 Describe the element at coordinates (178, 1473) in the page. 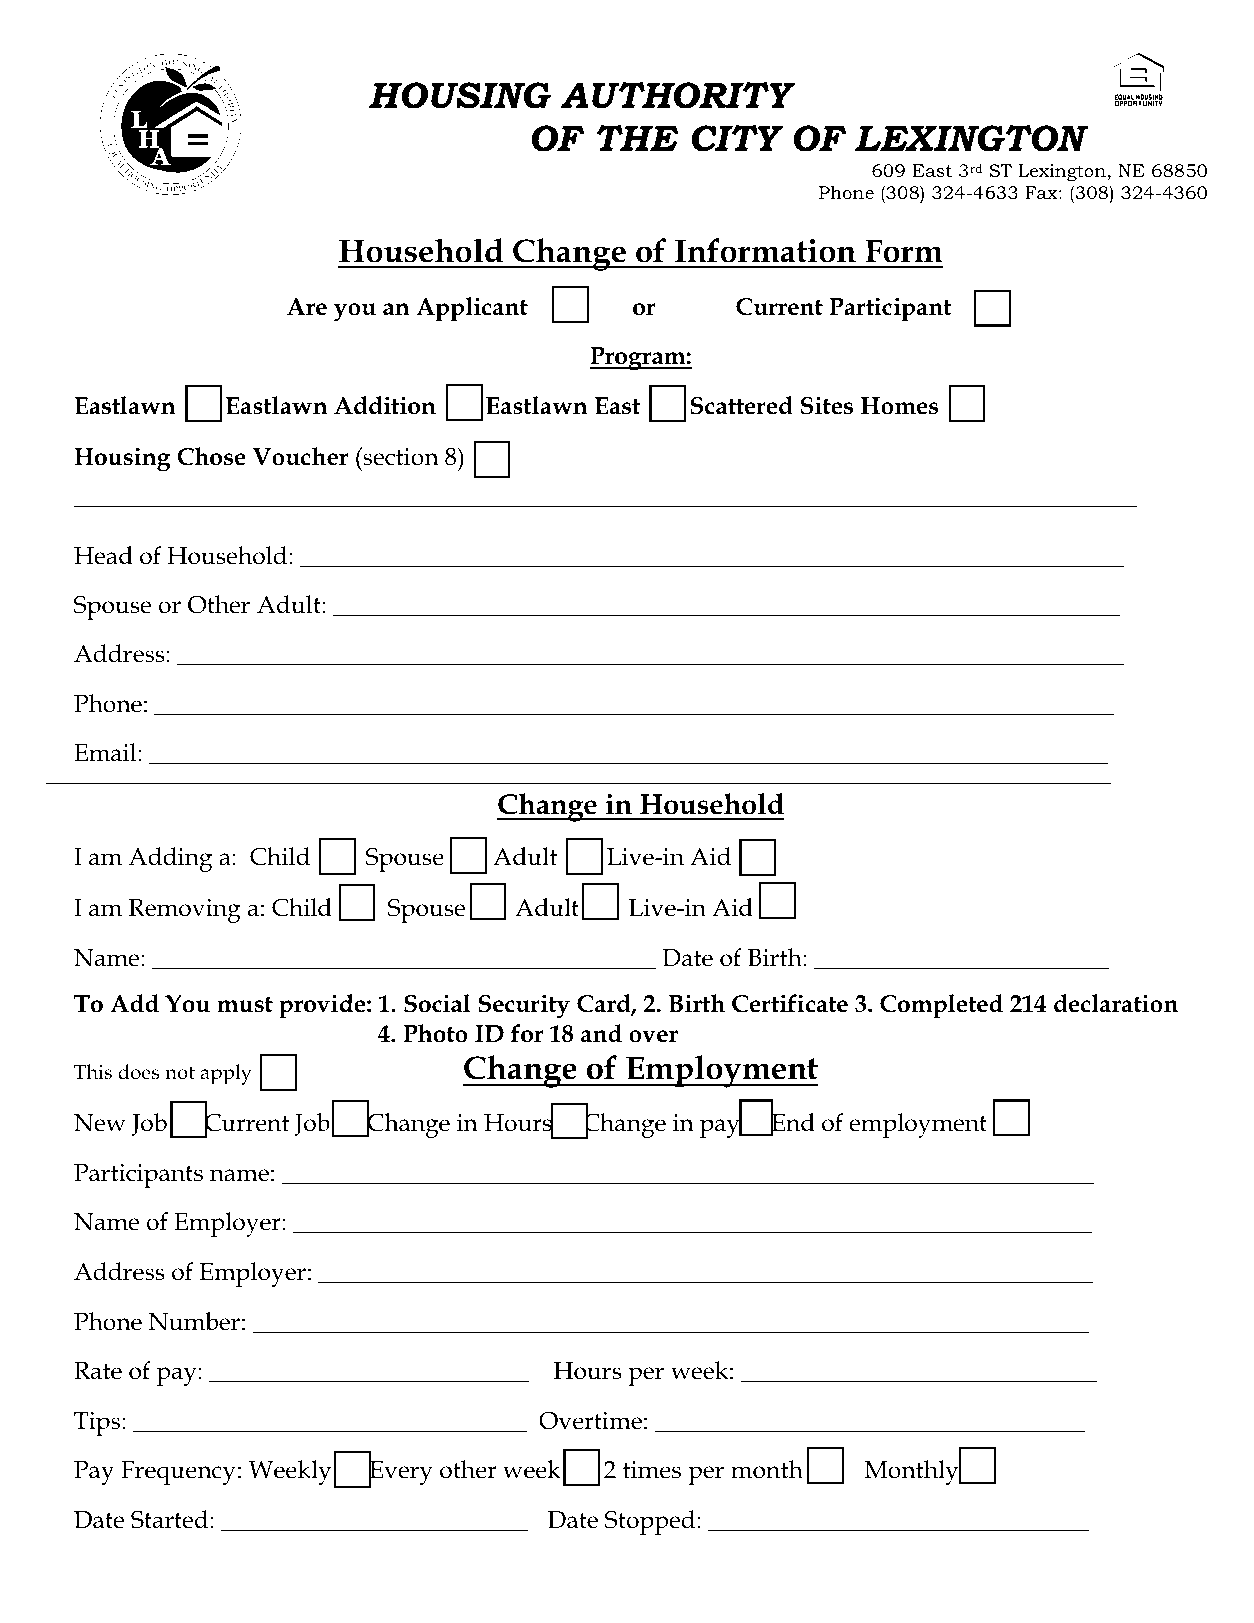

I see `Frequency` at that location.
